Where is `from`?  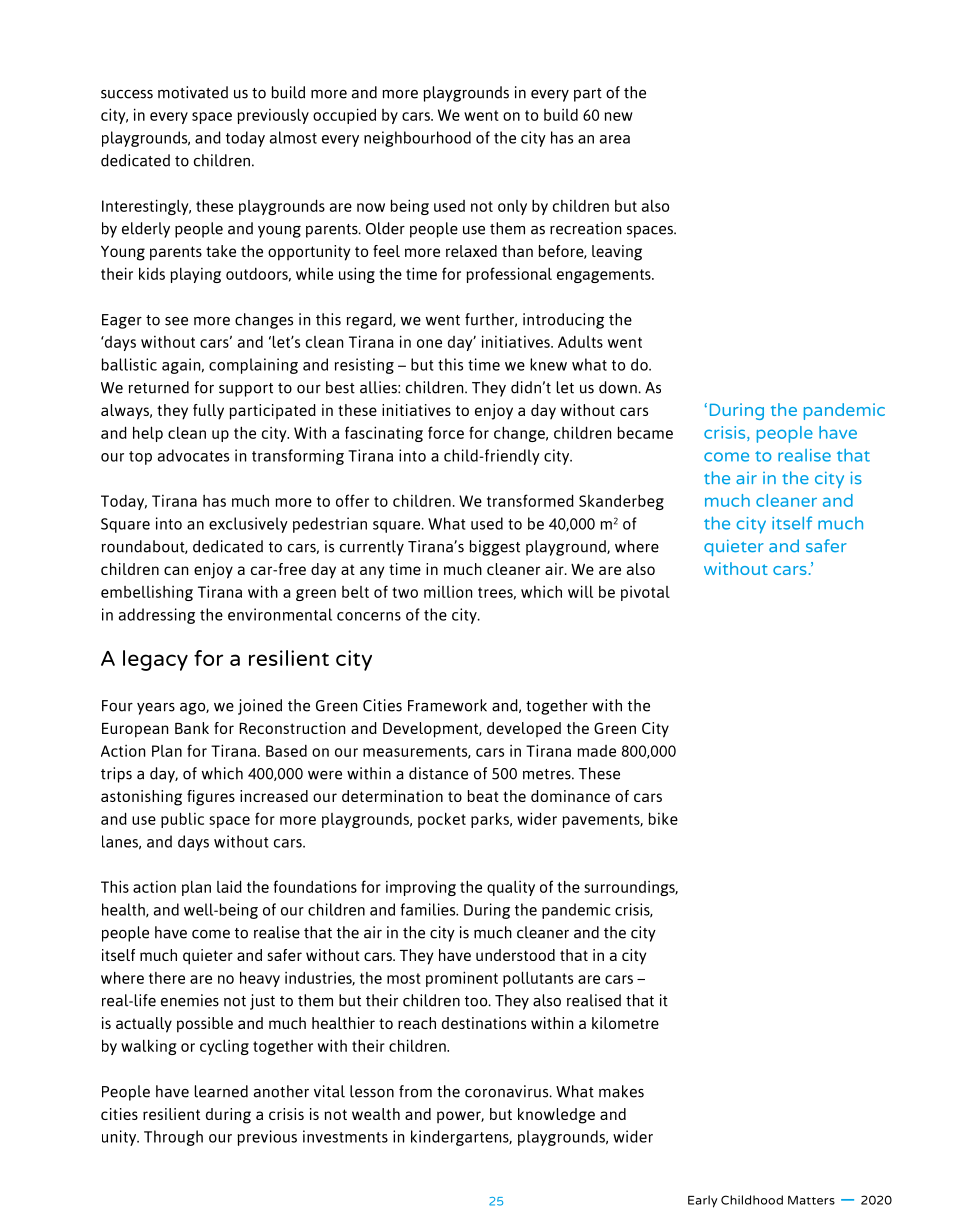
from is located at coordinates (415, 1091).
